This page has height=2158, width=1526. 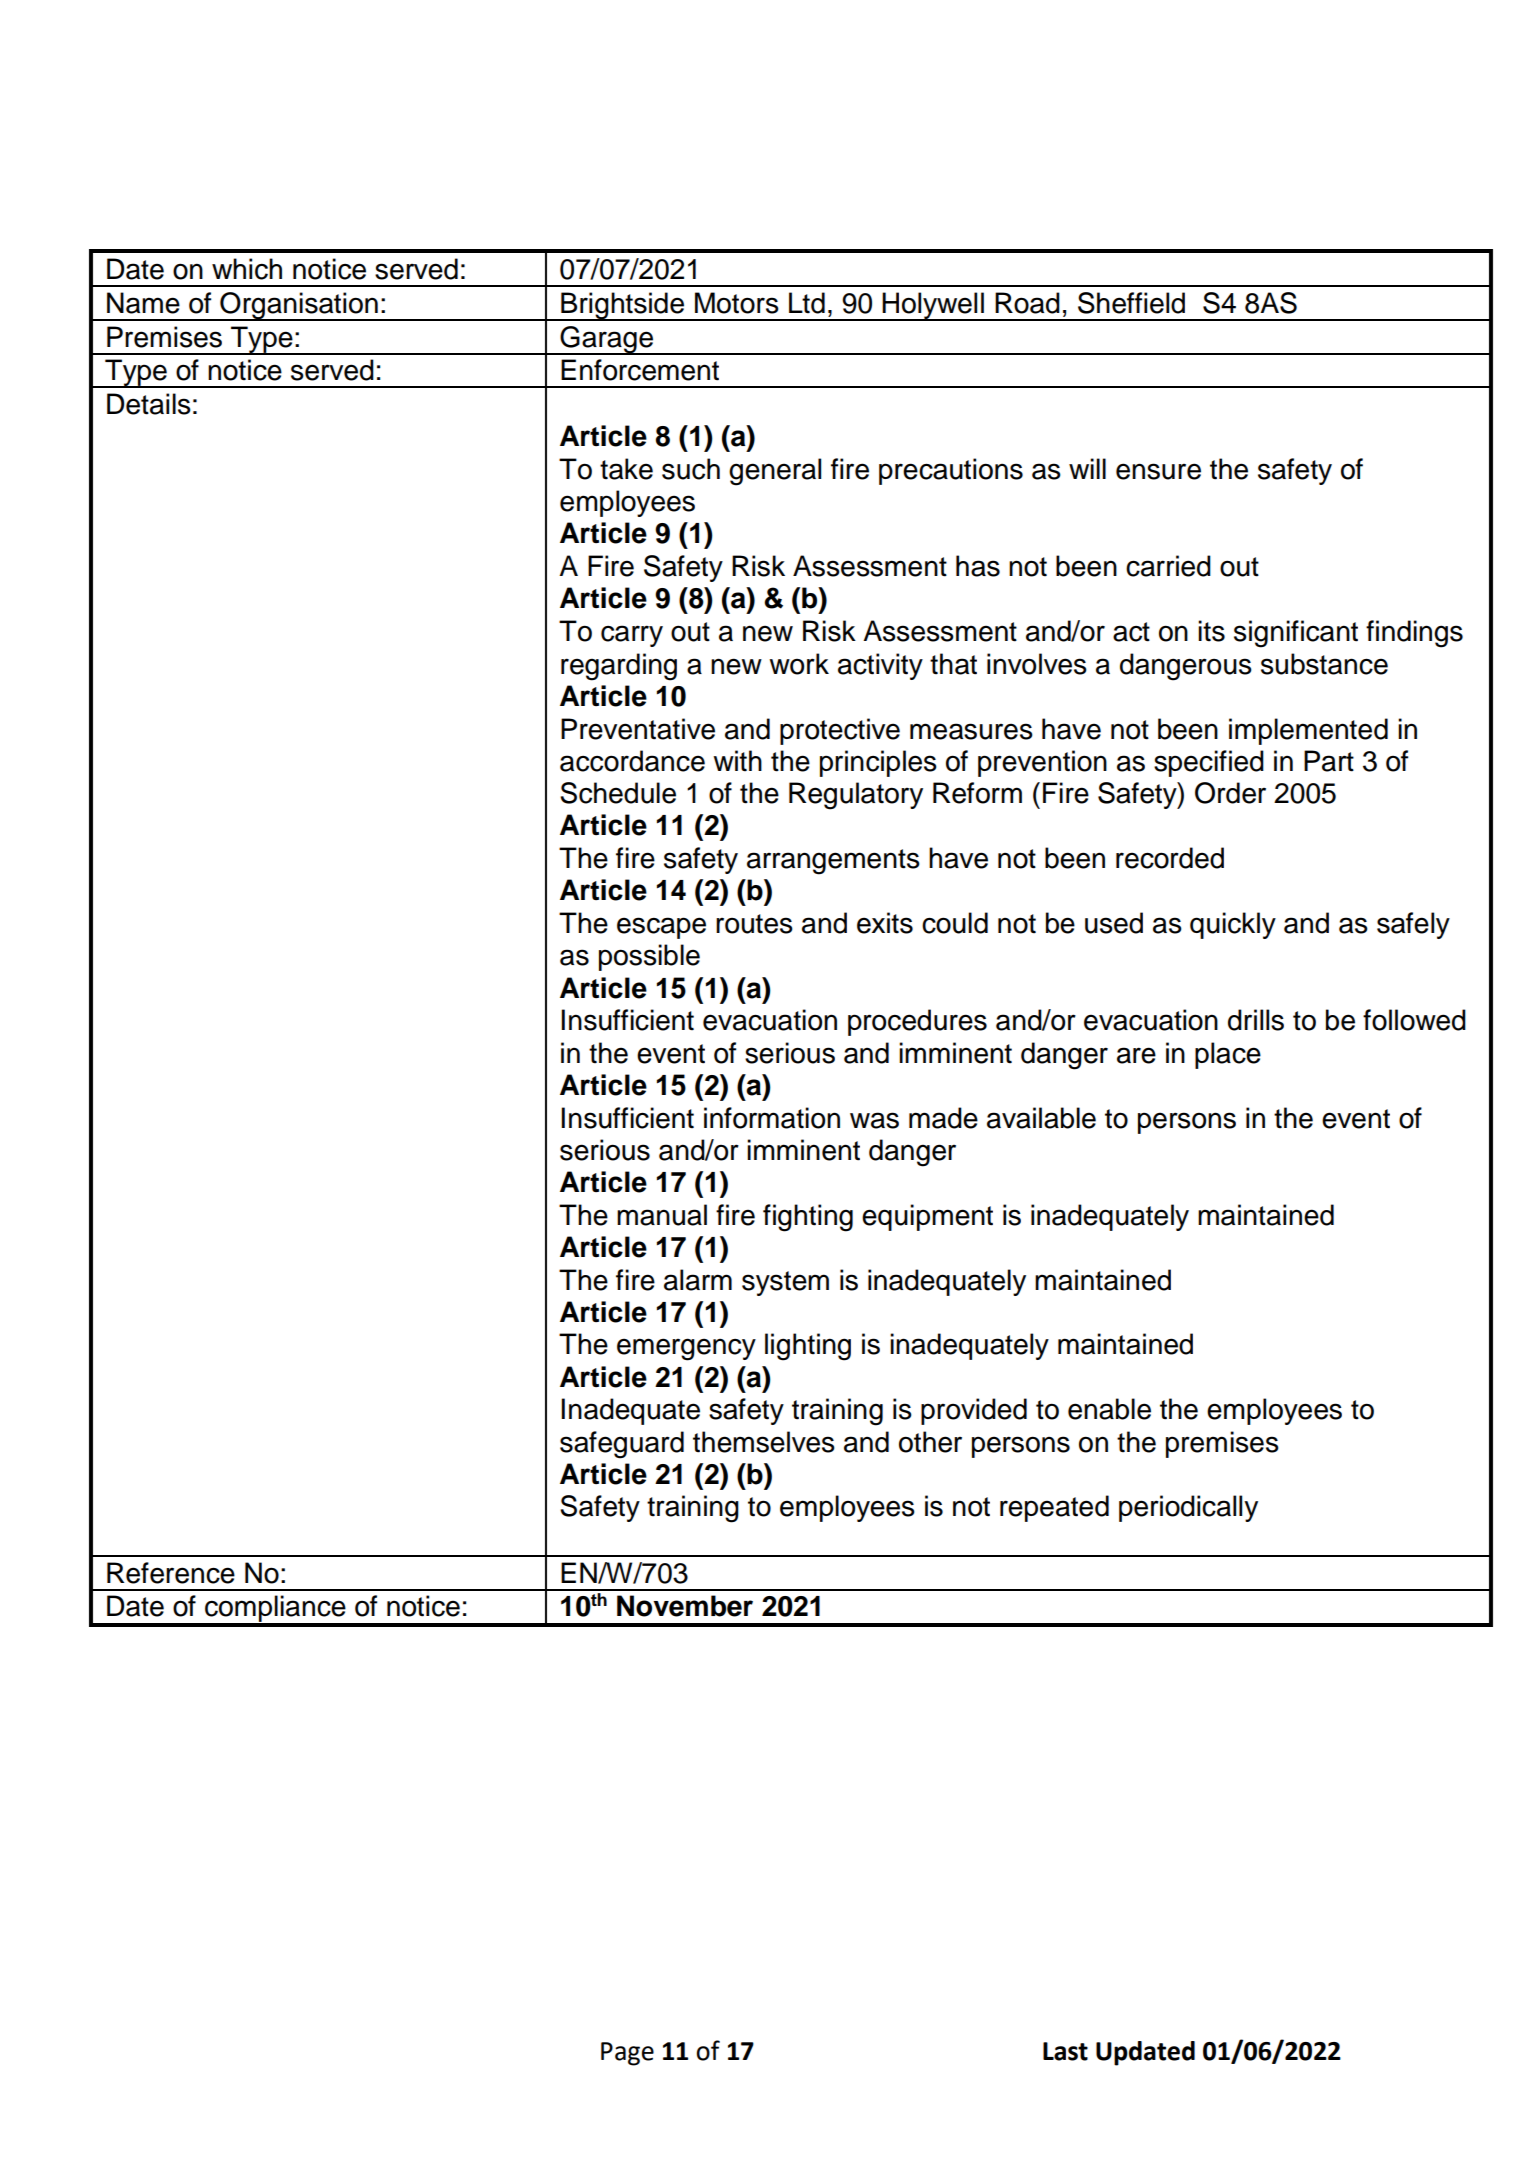 What do you see at coordinates (1131, 303) in the page?
I see `Sheffield` at bounding box center [1131, 303].
